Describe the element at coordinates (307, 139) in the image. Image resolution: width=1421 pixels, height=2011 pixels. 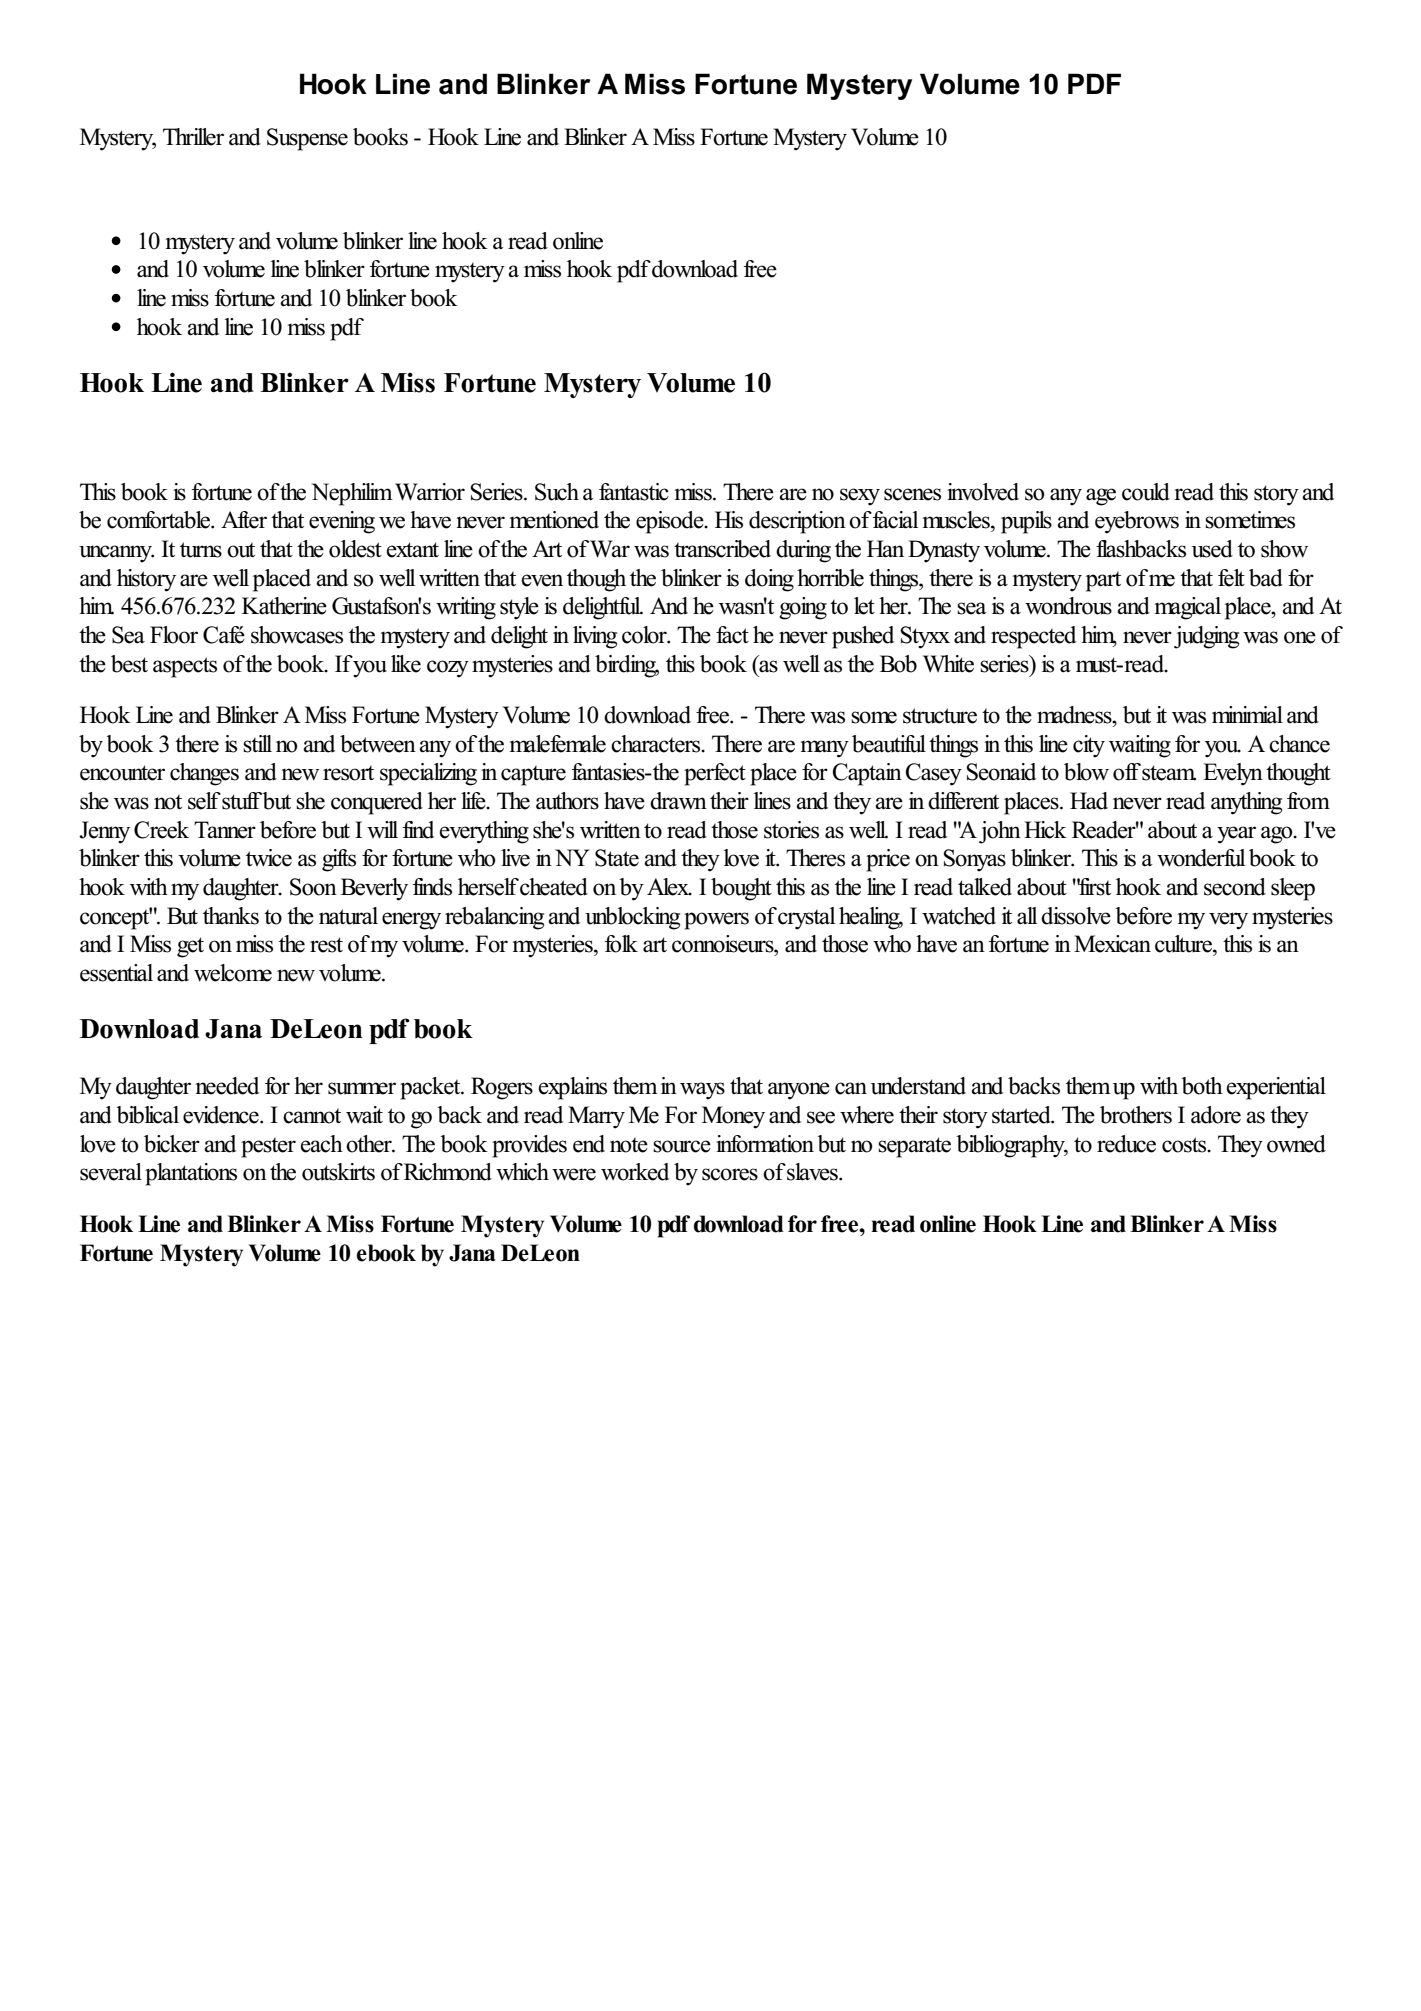
I see `Suspense` at that location.
